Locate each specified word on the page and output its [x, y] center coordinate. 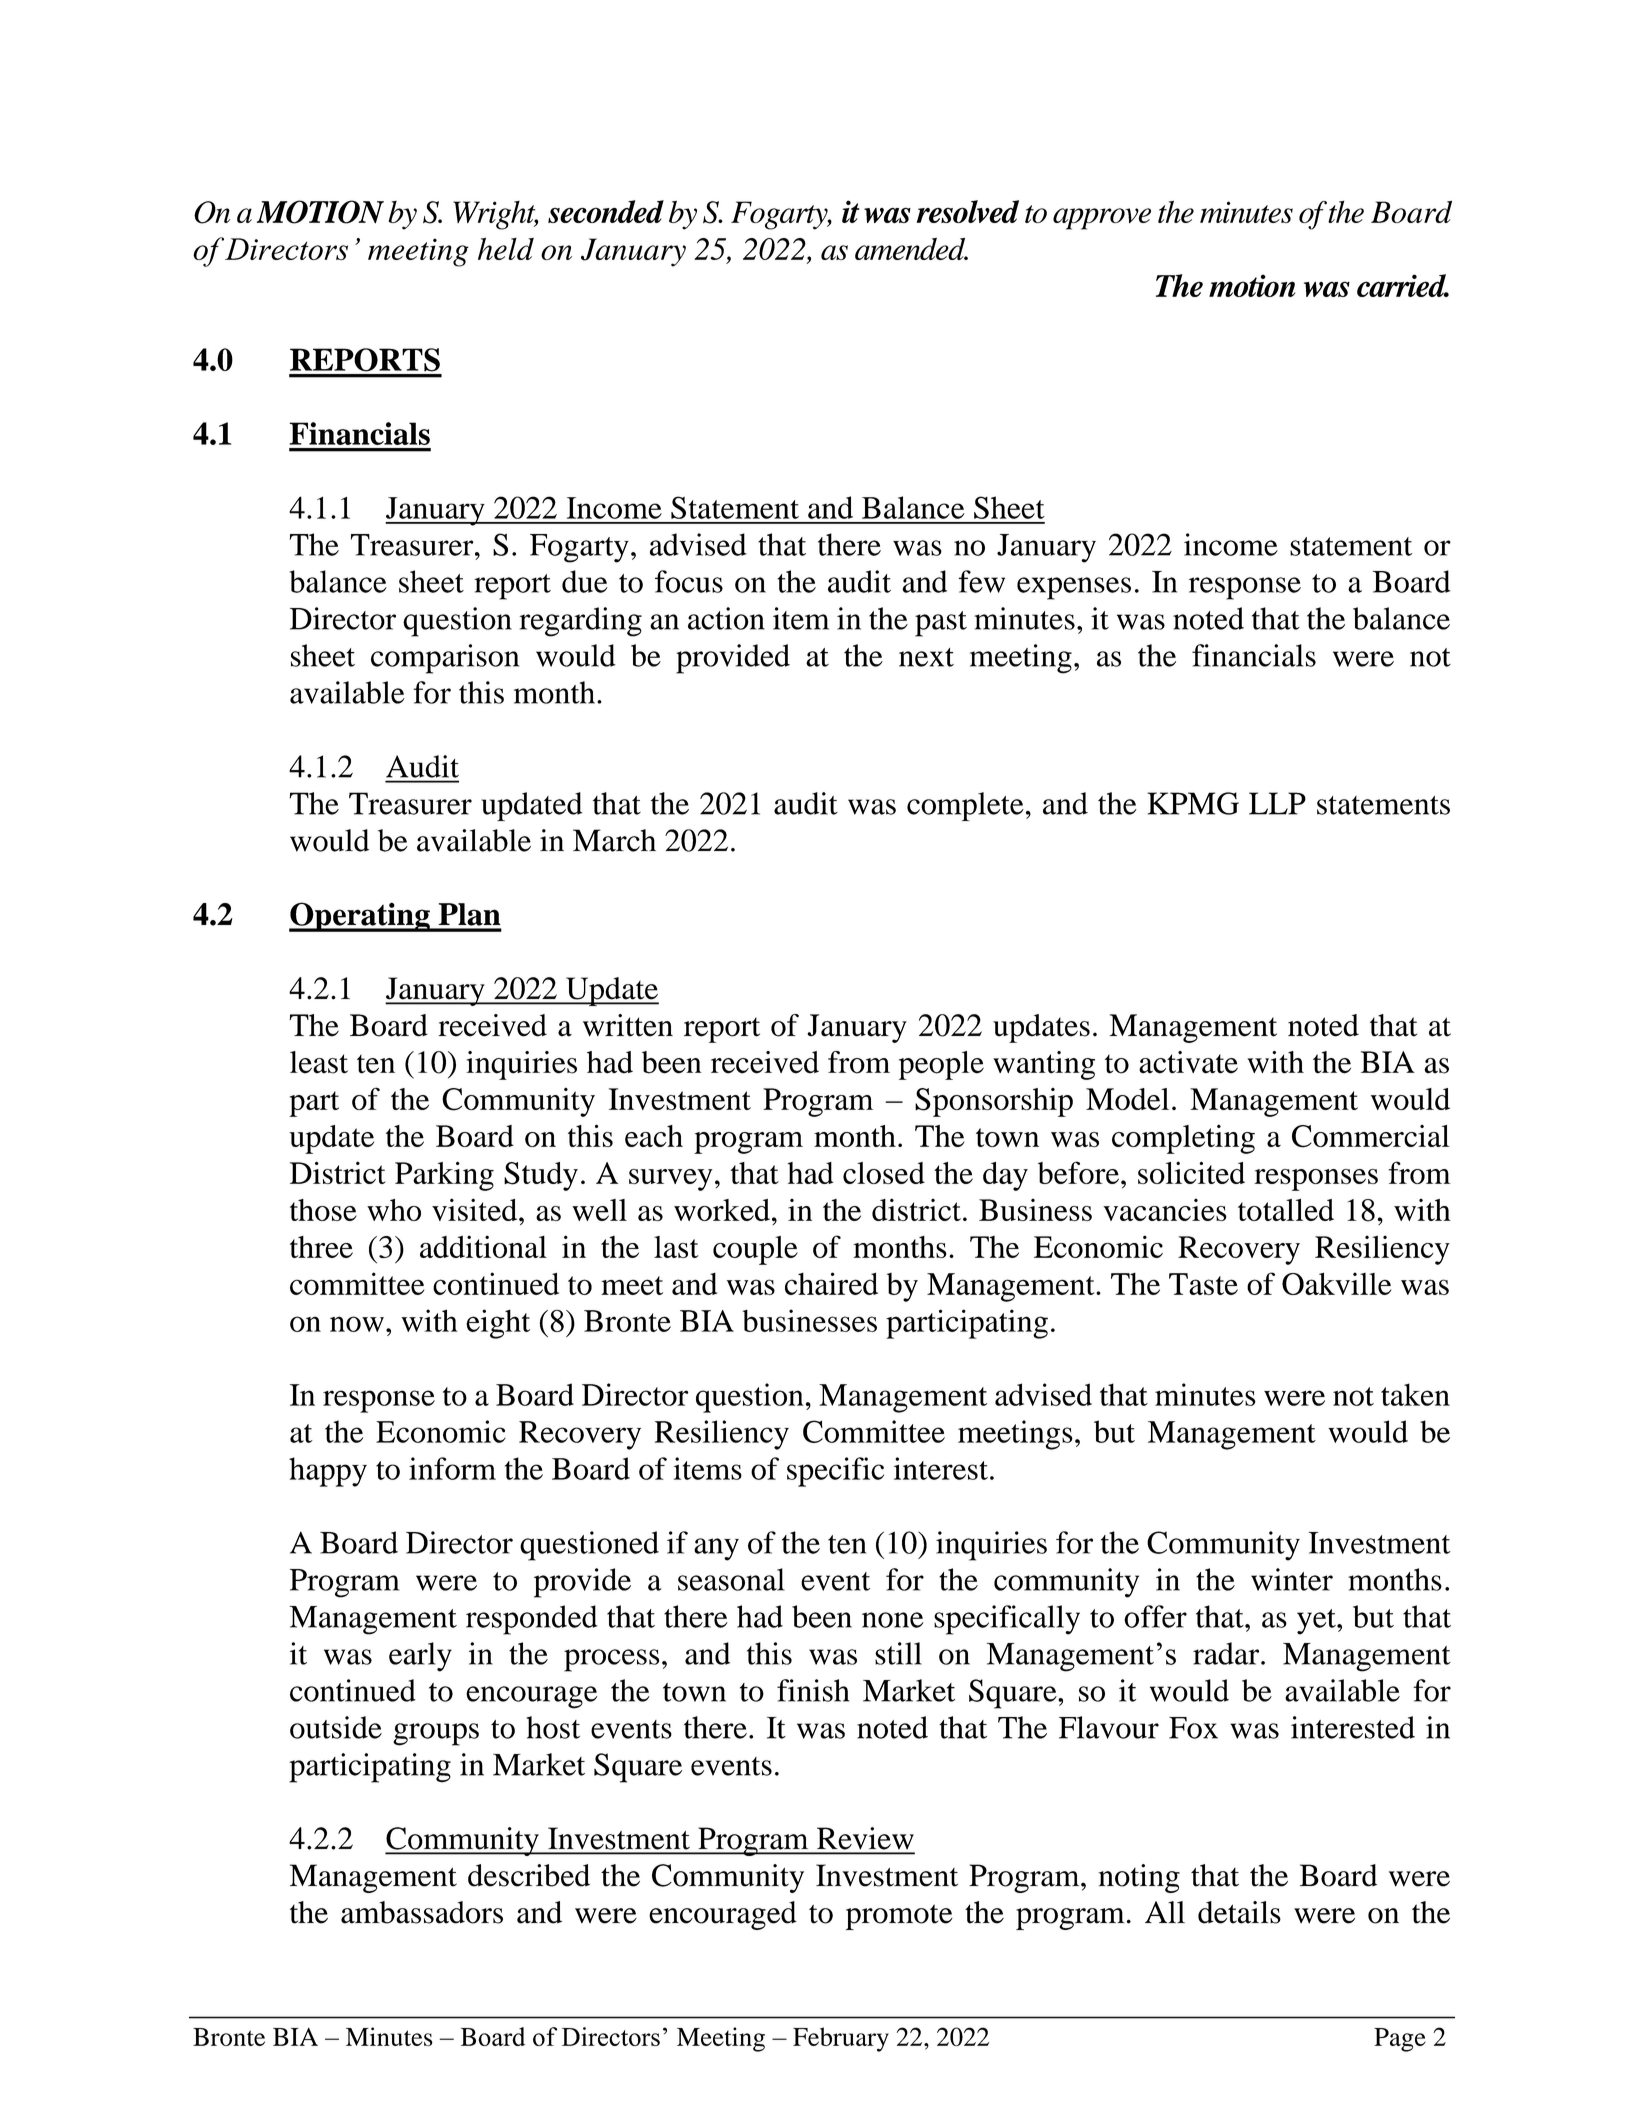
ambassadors [422, 1912]
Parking [444, 1176]
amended [911, 249]
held [506, 248]
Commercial [1371, 1136]
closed [884, 1173]
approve [1102, 219]
